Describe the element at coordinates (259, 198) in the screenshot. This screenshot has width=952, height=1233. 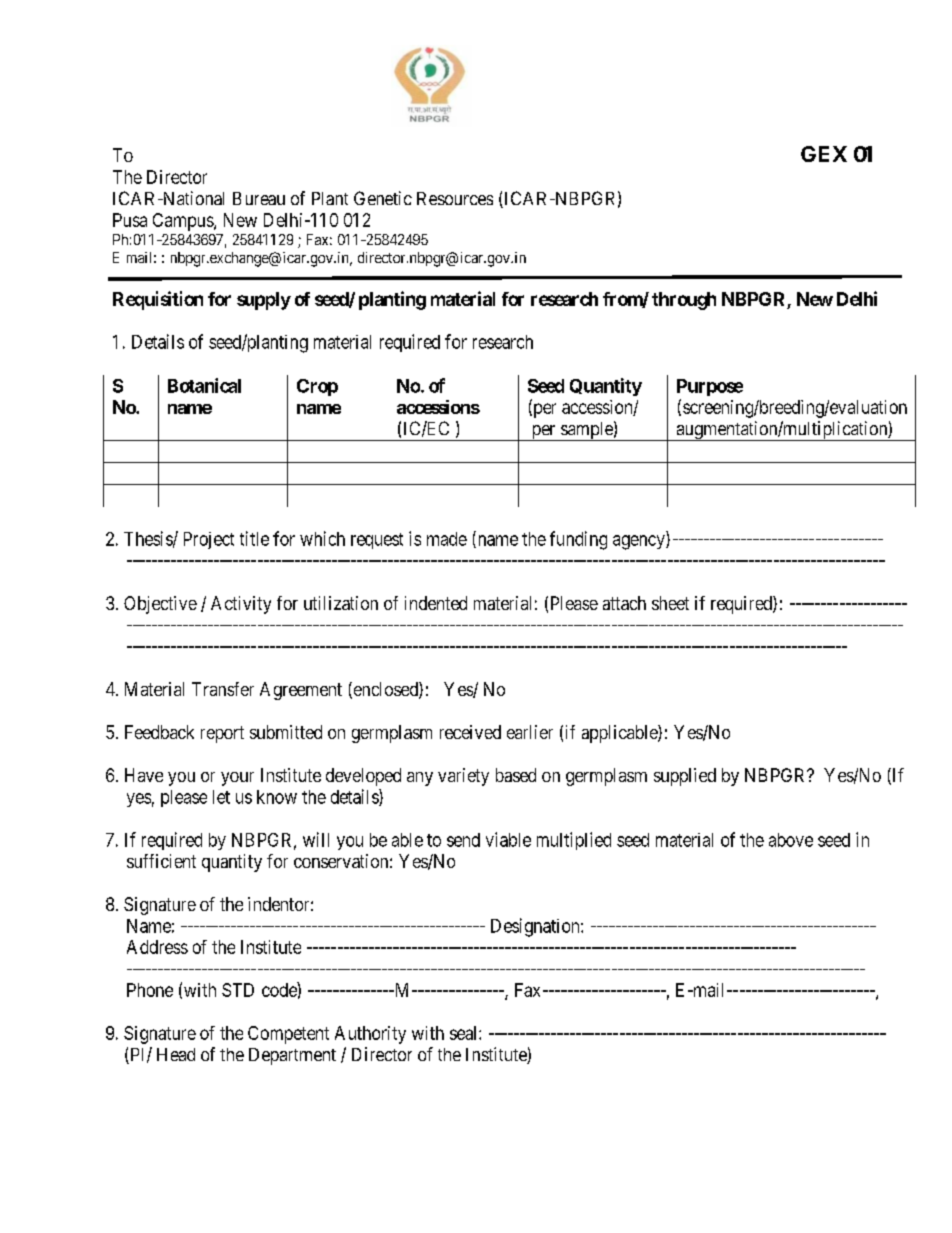
I see `Bureau` at that location.
